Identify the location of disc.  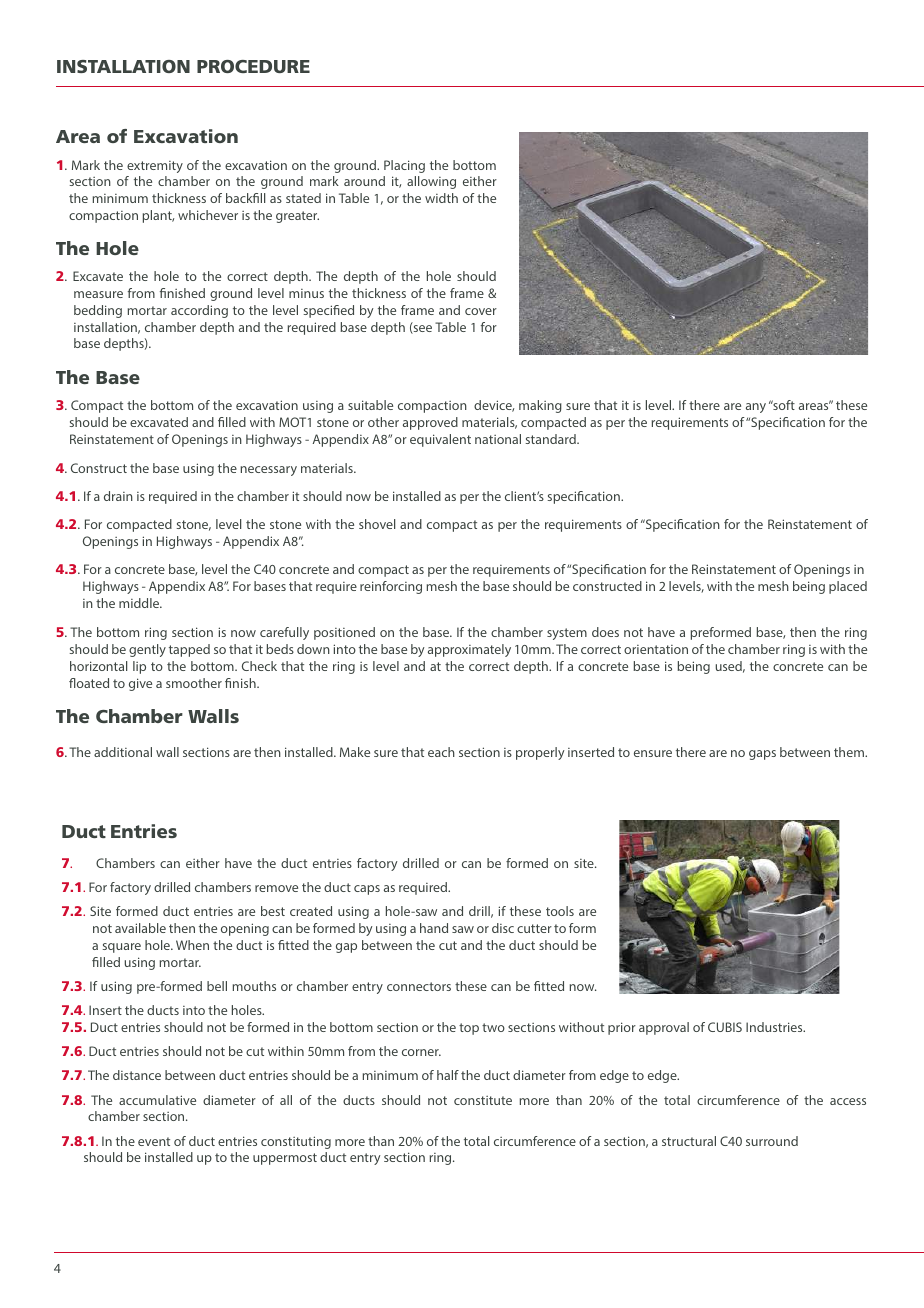
(503, 928).
